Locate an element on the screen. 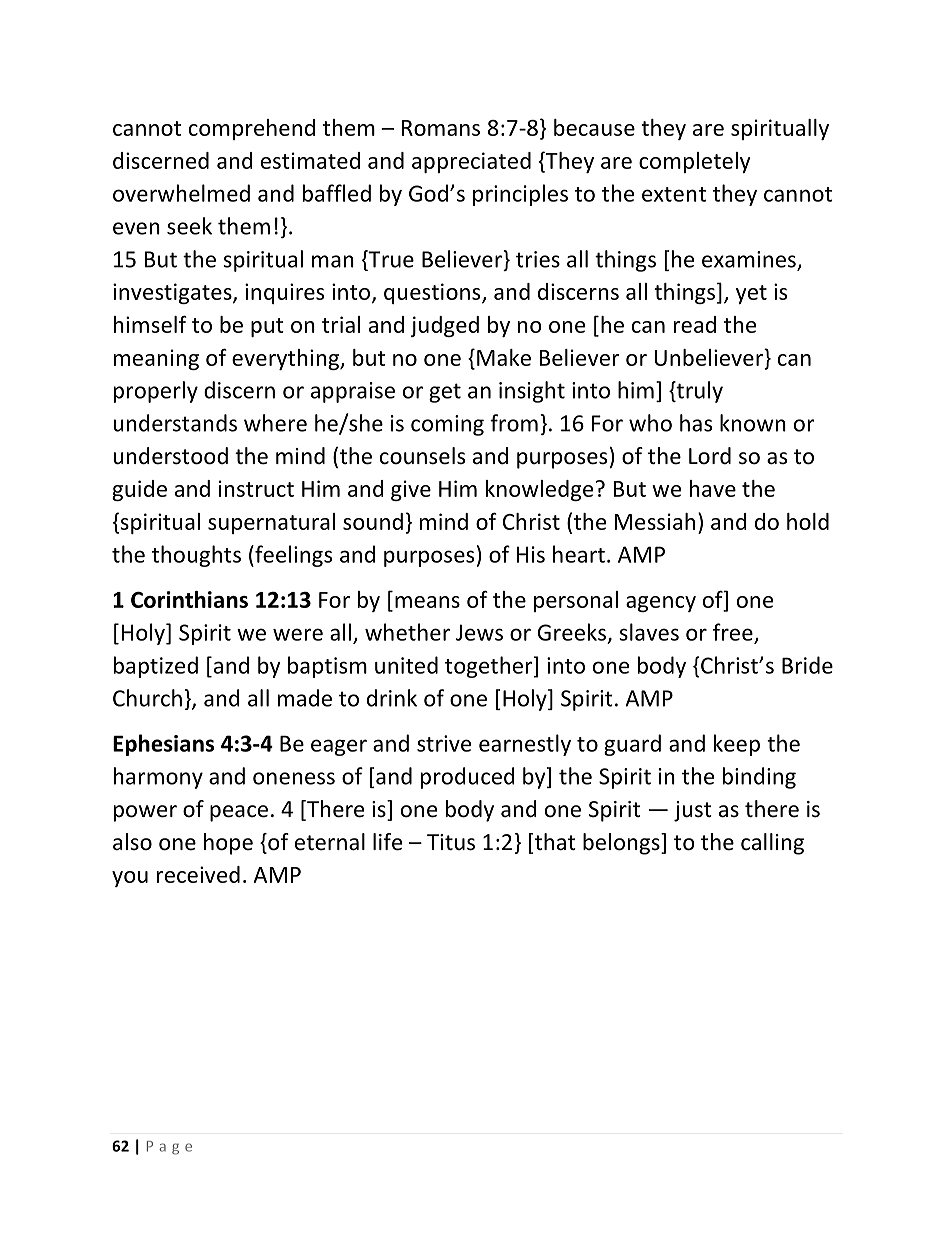 This screenshot has width=952, height=1233. have is located at coordinates (713, 488).
